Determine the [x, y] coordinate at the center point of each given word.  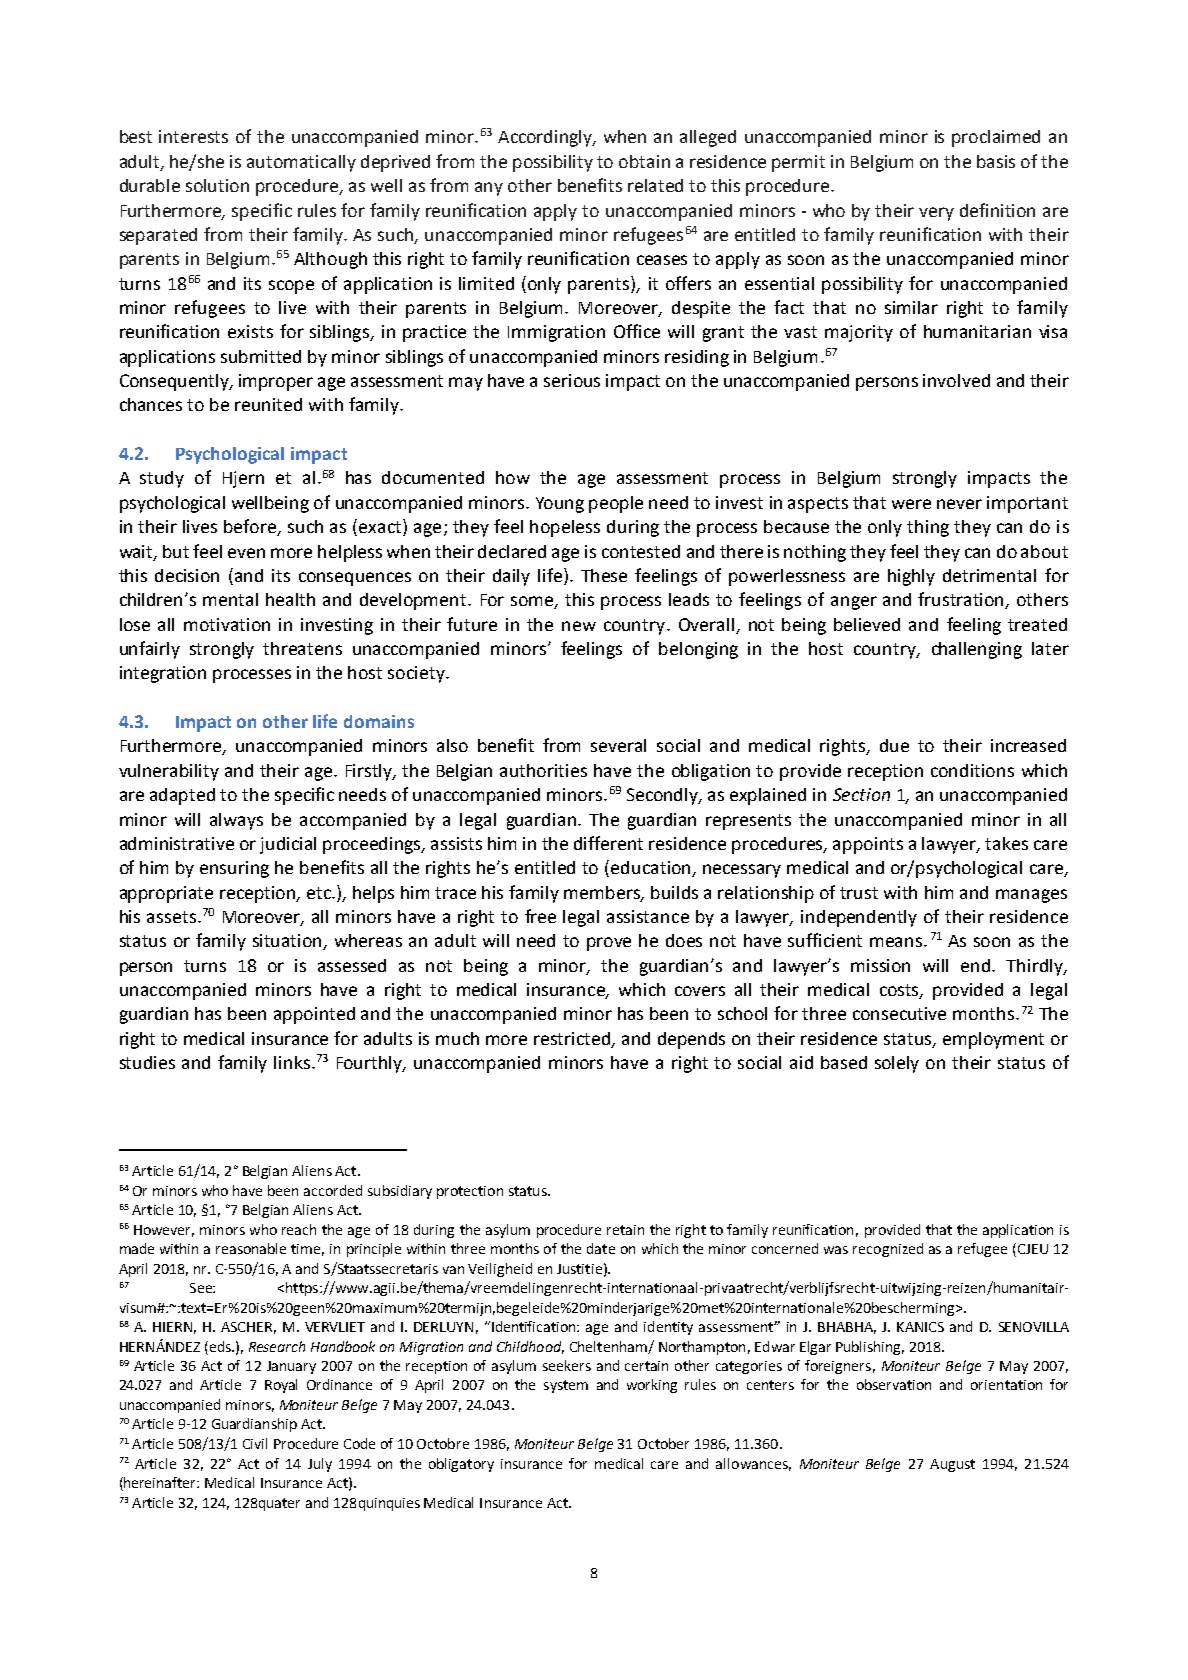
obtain [644, 161]
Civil [255, 1443]
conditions [972, 770]
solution [217, 185]
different [608, 843]
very [936, 214]
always [236, 821]
